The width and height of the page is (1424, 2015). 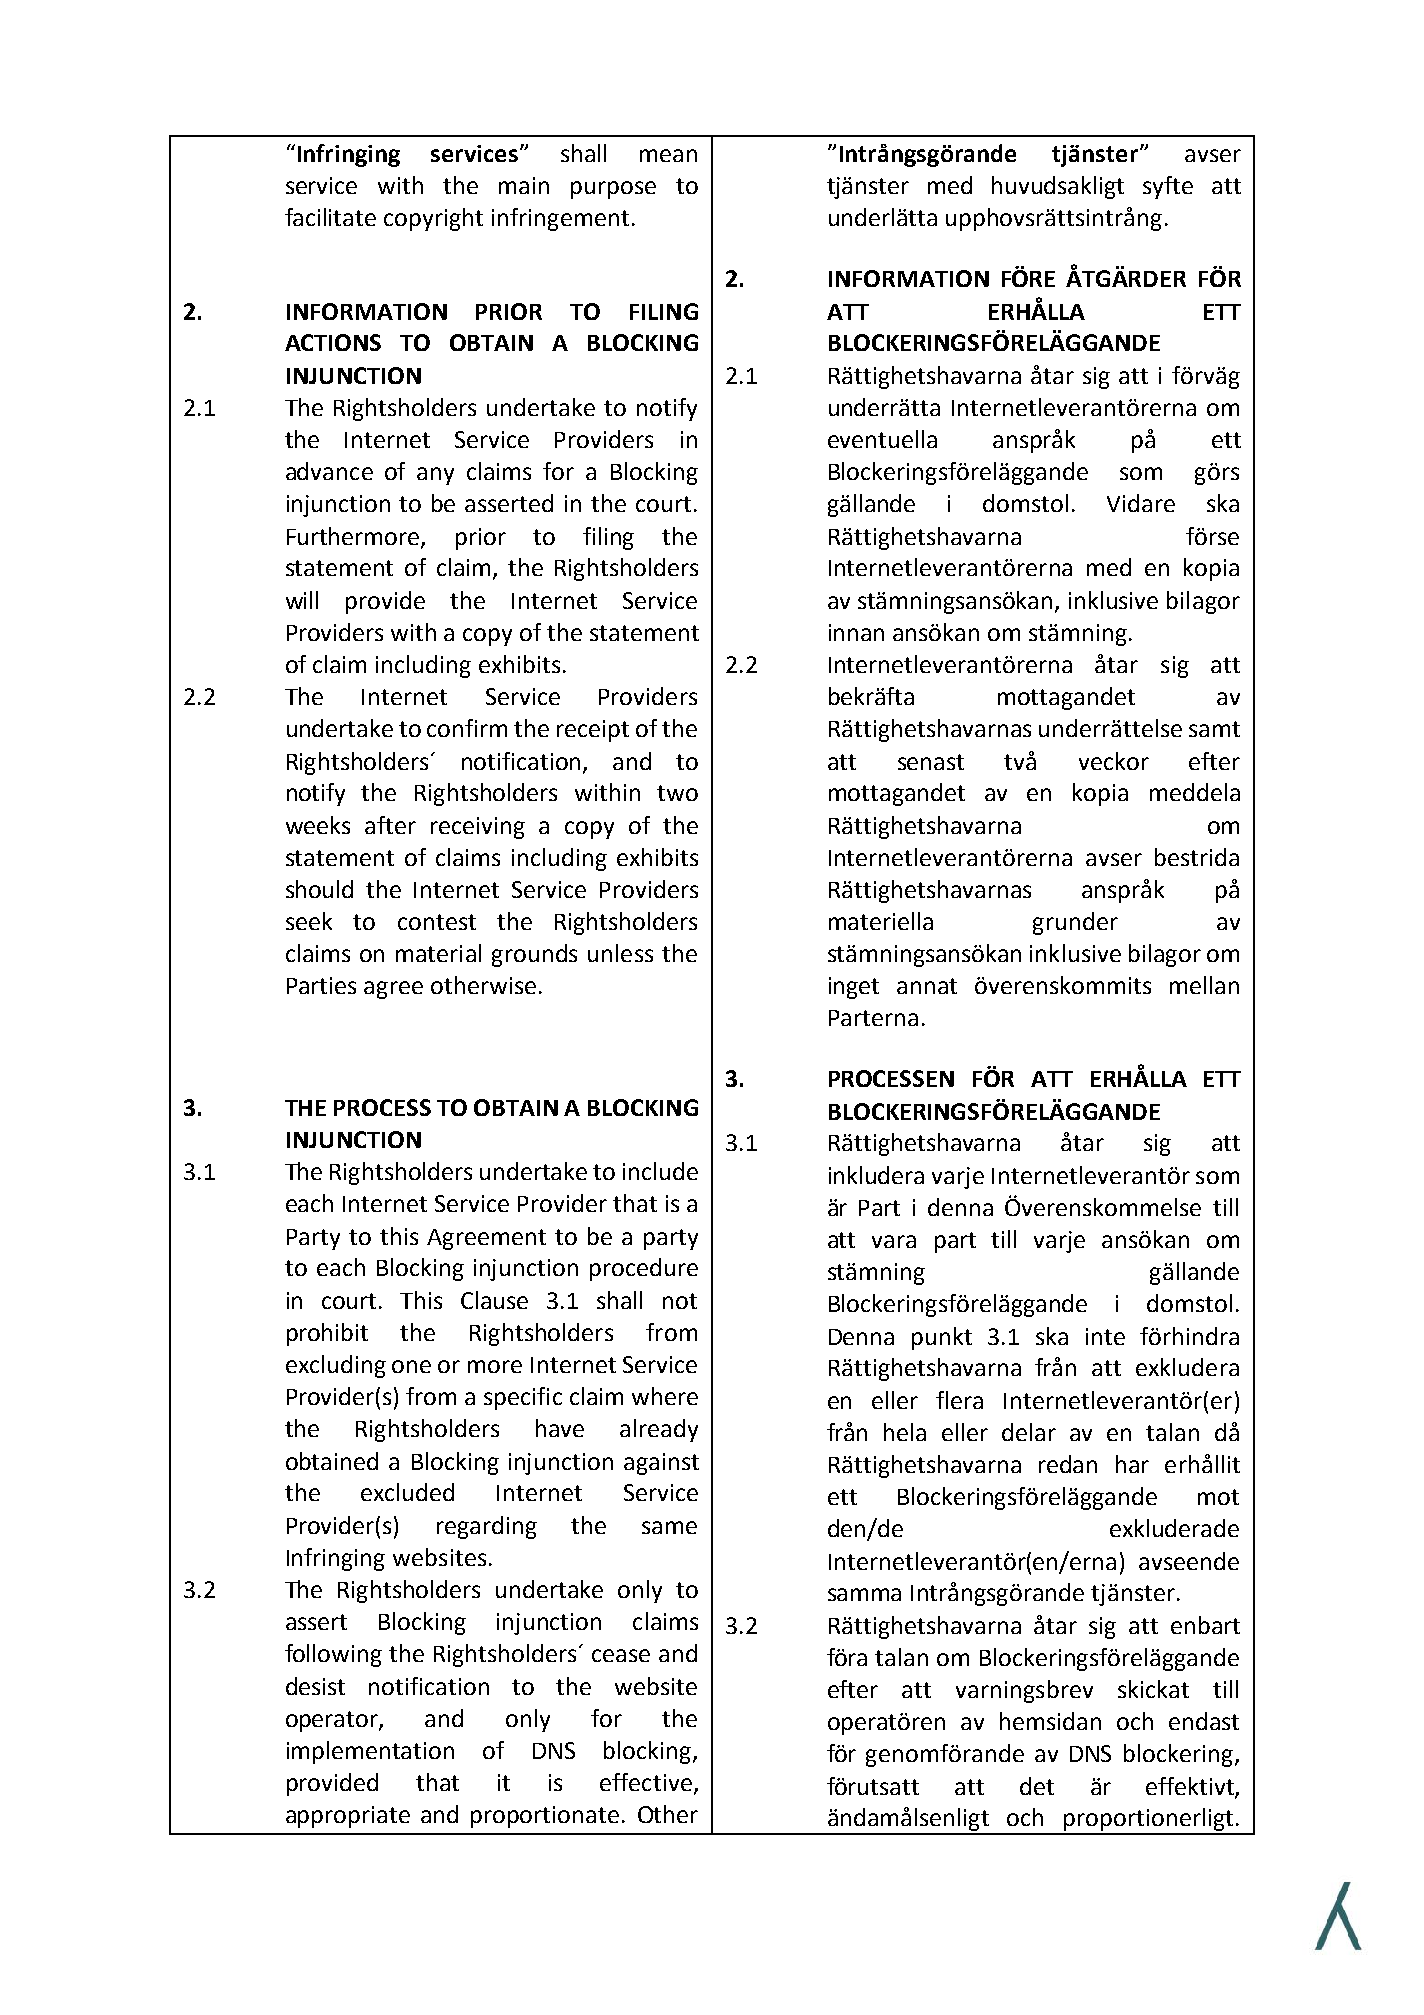 I want to click on mean, so click(x=668, y=155).
